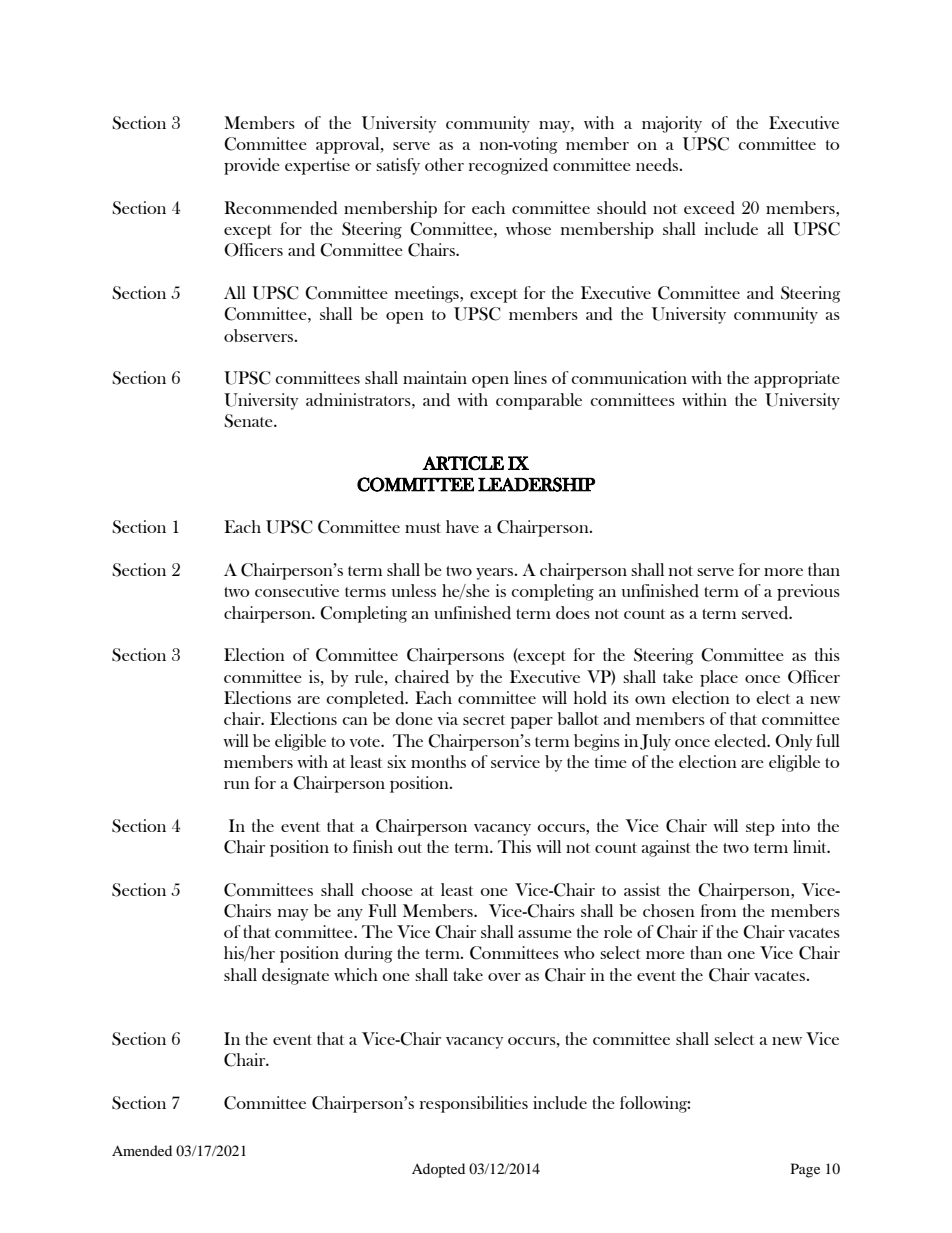 The height and width of the screenshot is (1233, 952). I want to click on previous, so click(808, 592).
